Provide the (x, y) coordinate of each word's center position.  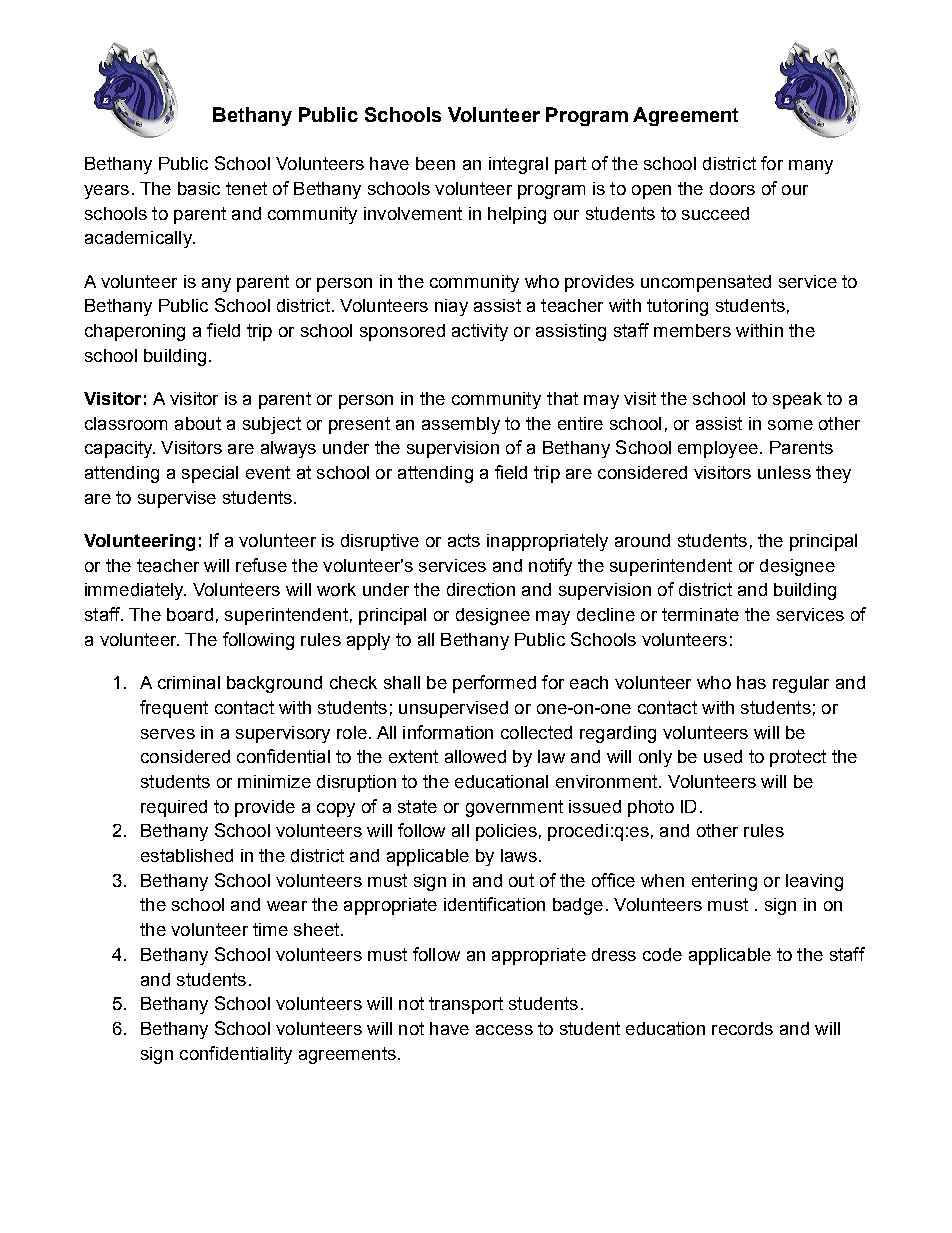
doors (732, 188)
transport (466, 1005)
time (270, 929)
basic (199, 188)
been (435, 163)
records (742, 1028)
